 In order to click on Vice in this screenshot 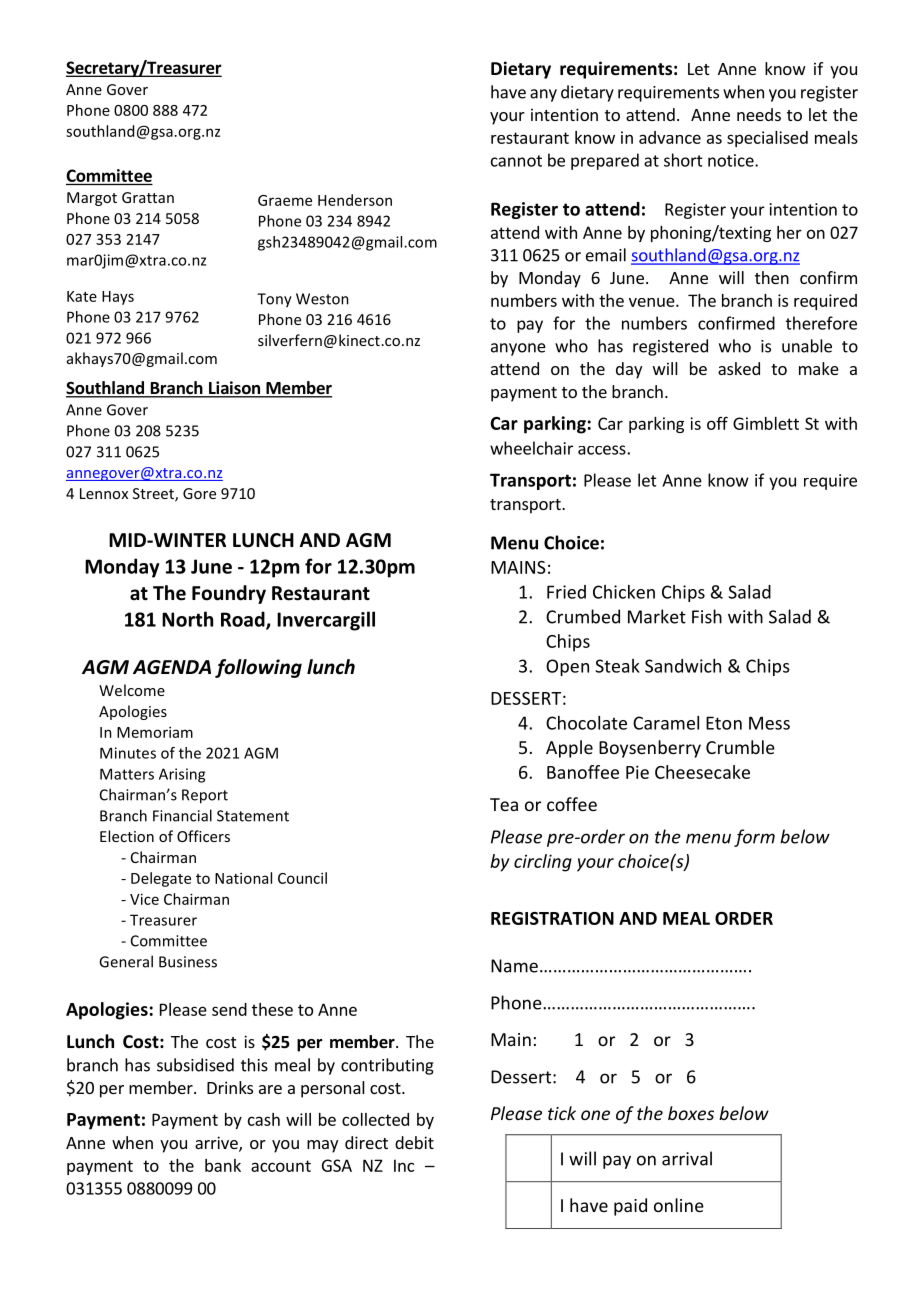, I will do `click(144, 899)`.
